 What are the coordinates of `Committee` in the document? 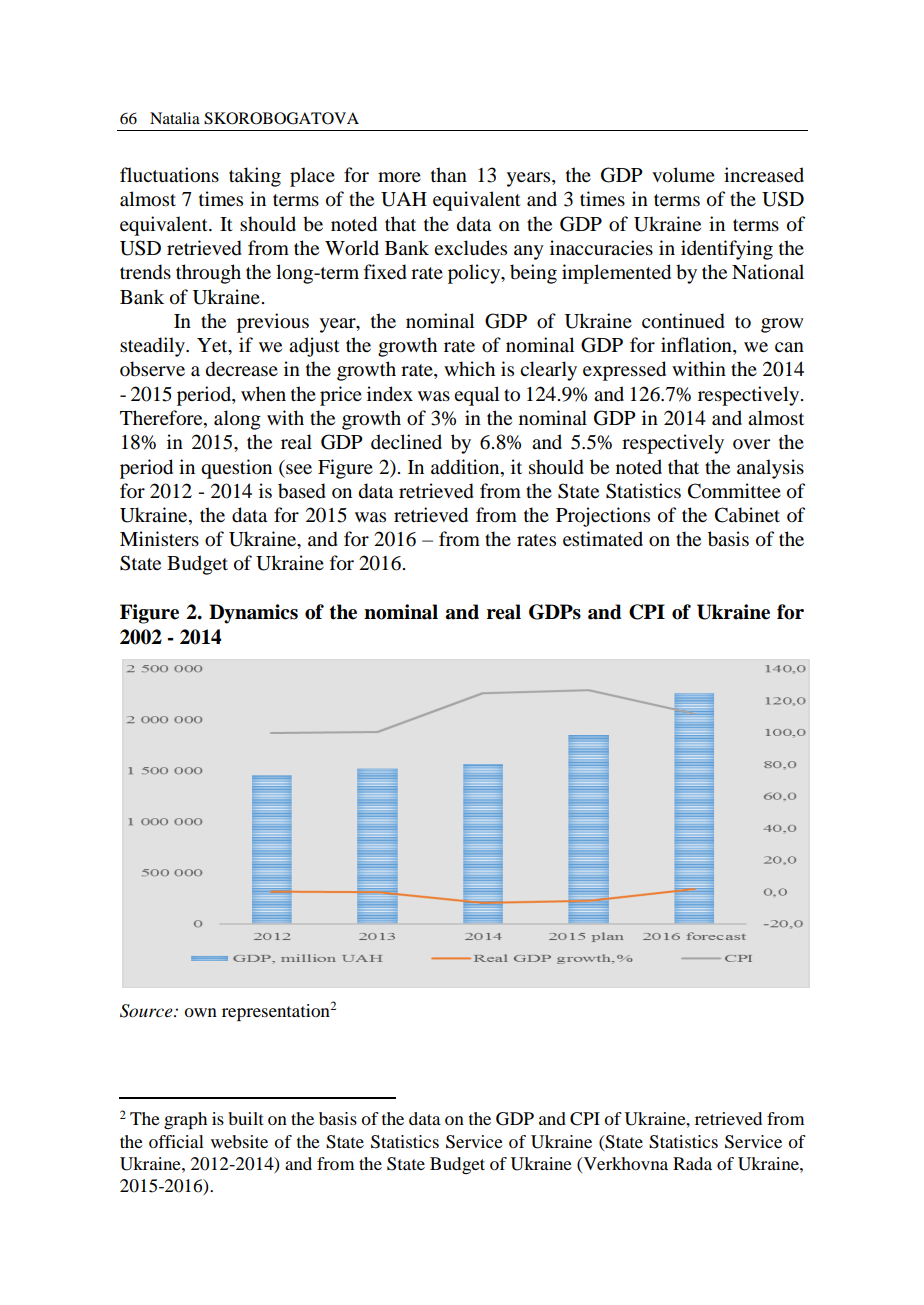 It's located at (734, 491).
